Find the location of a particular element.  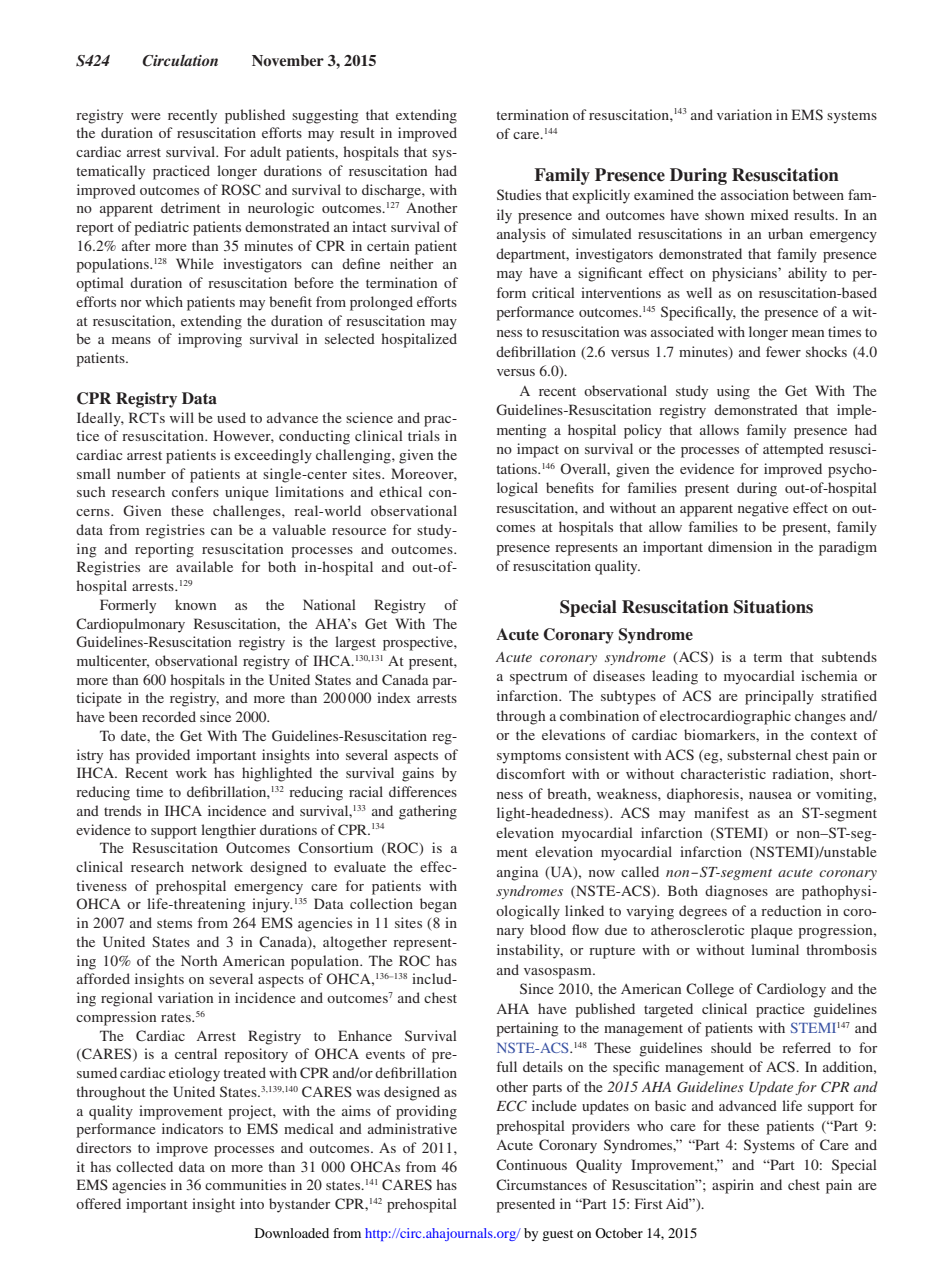

spectrum is located at coordinates (539, 678).
